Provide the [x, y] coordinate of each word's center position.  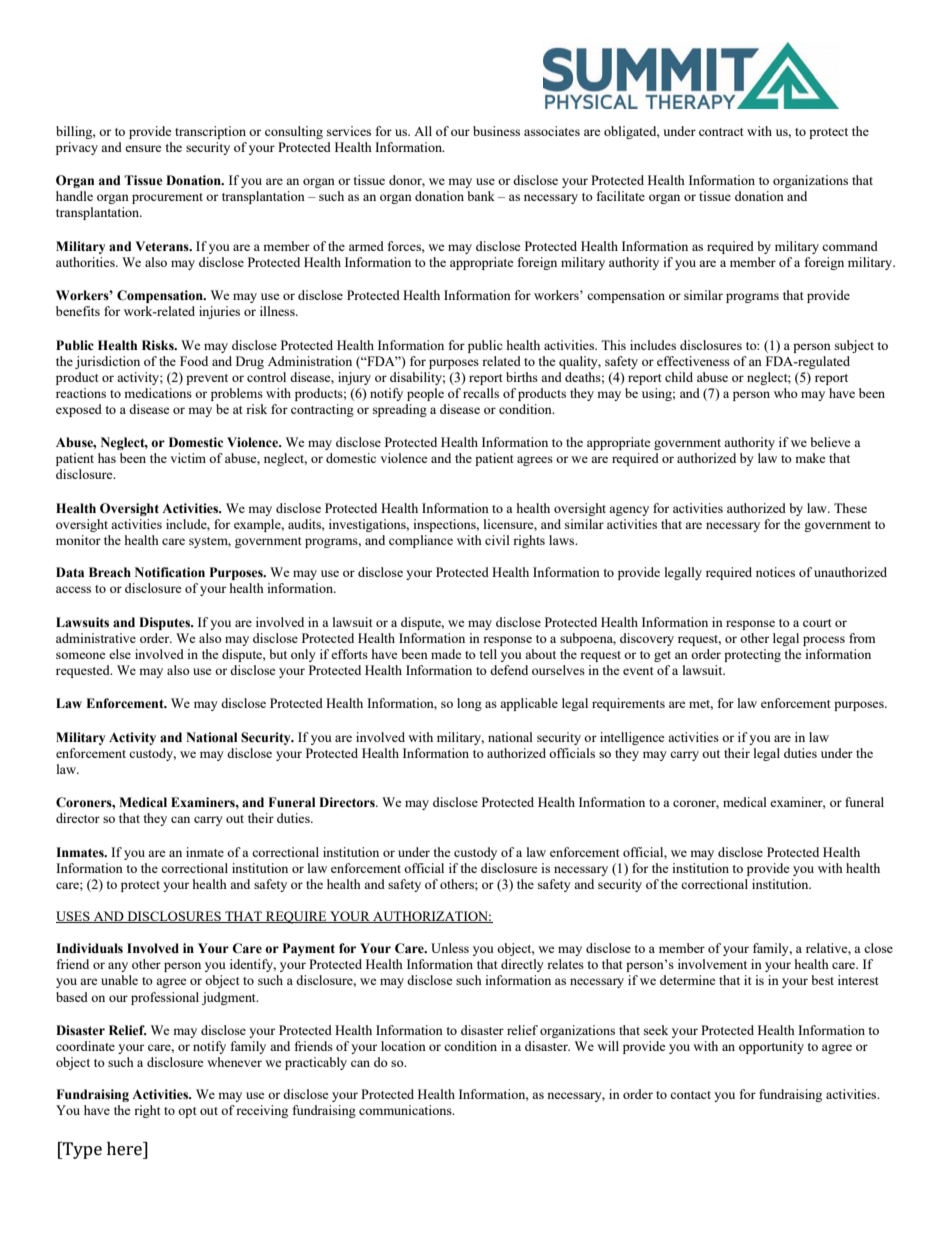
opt [187, 1112]
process [824, 641]
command [850, 246]
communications [406, 1110]
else [120, 654]
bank [481, 196]
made [446, 654]
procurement [167, 198]
